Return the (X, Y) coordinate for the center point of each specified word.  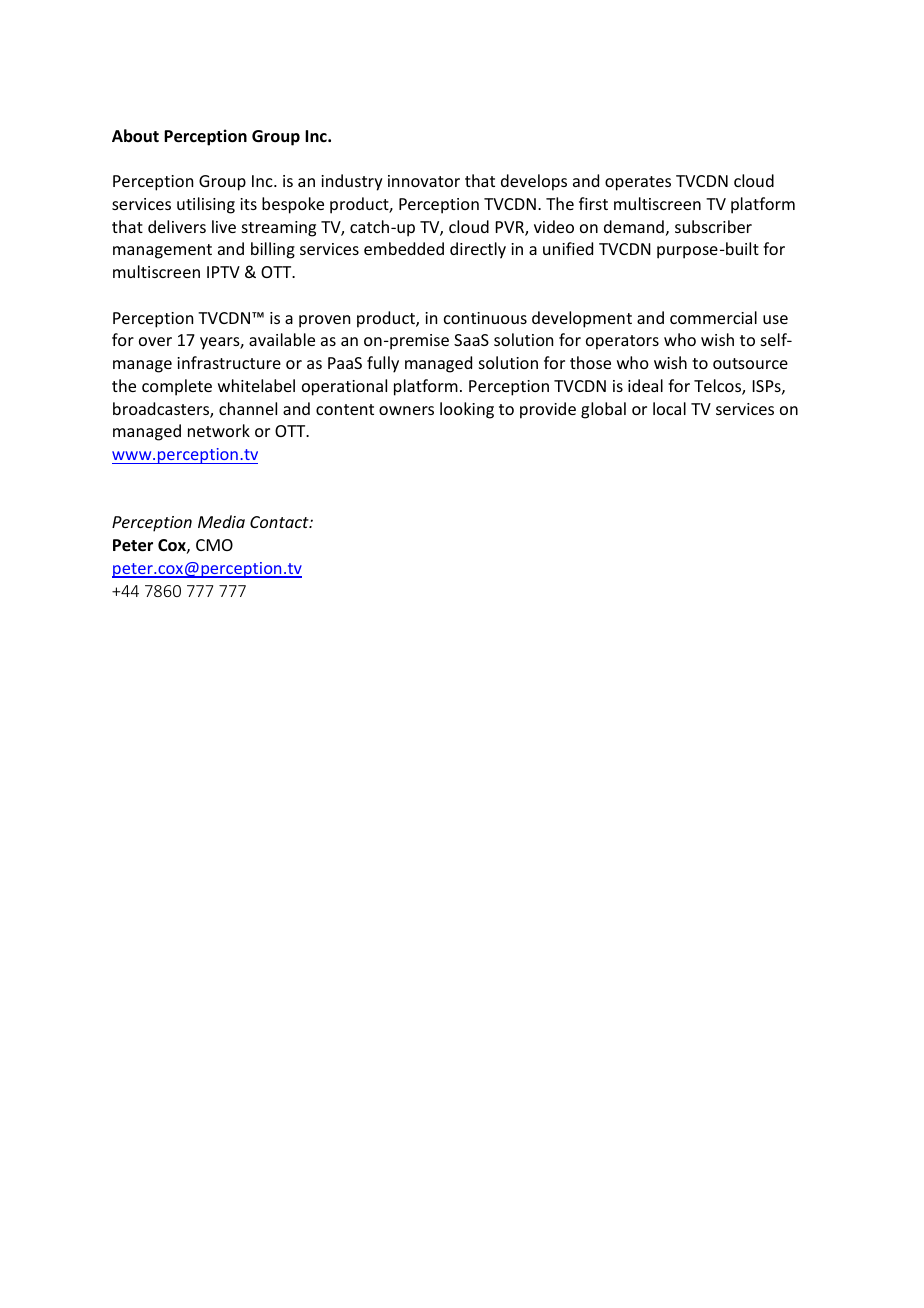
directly (478, 250)
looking (467, 410)
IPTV (223, 272)
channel (248, 408)
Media (221, 521)
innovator (424, 181)
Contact (280, 522)
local (669, 408)
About (135, 136)
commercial (713, 317)
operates (638, 183)
